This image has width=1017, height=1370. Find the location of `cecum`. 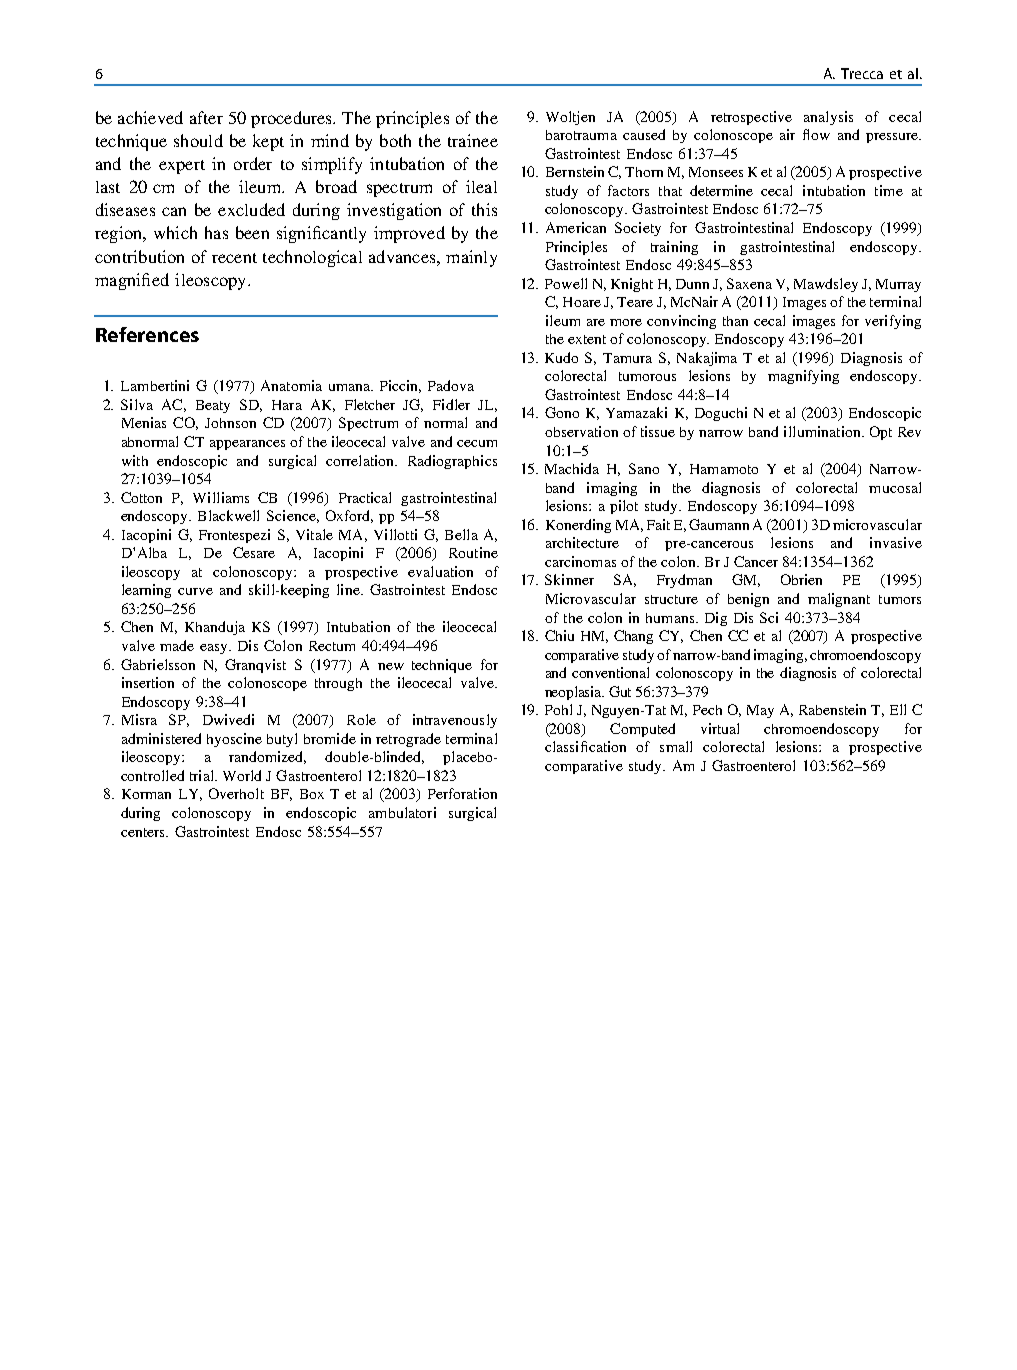

cecum is located at coordinates (477, 443).
